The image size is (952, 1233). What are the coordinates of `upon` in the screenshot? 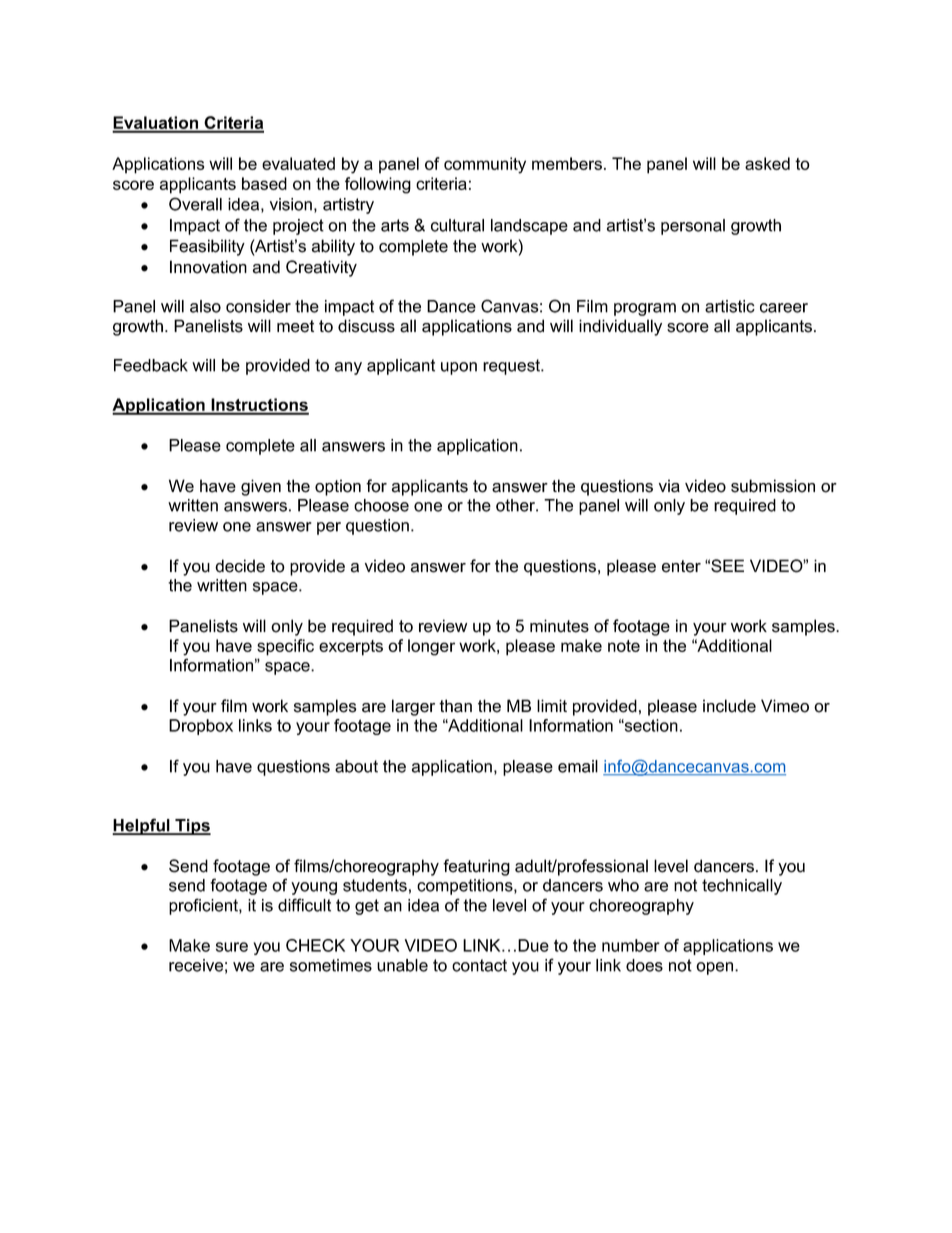 It's located at (459, 368).
